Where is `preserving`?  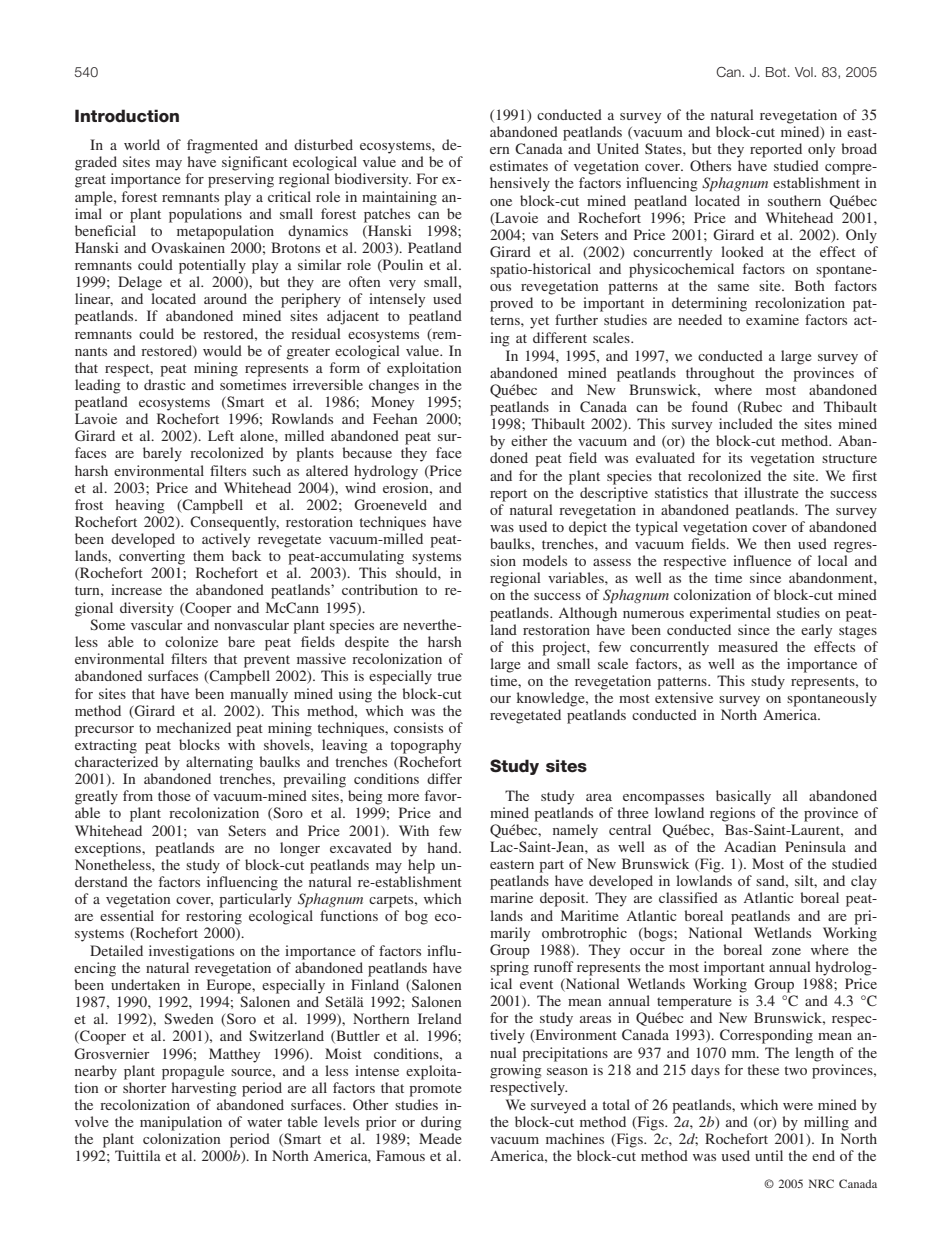 preserving is located at coordinates (241, 180).
